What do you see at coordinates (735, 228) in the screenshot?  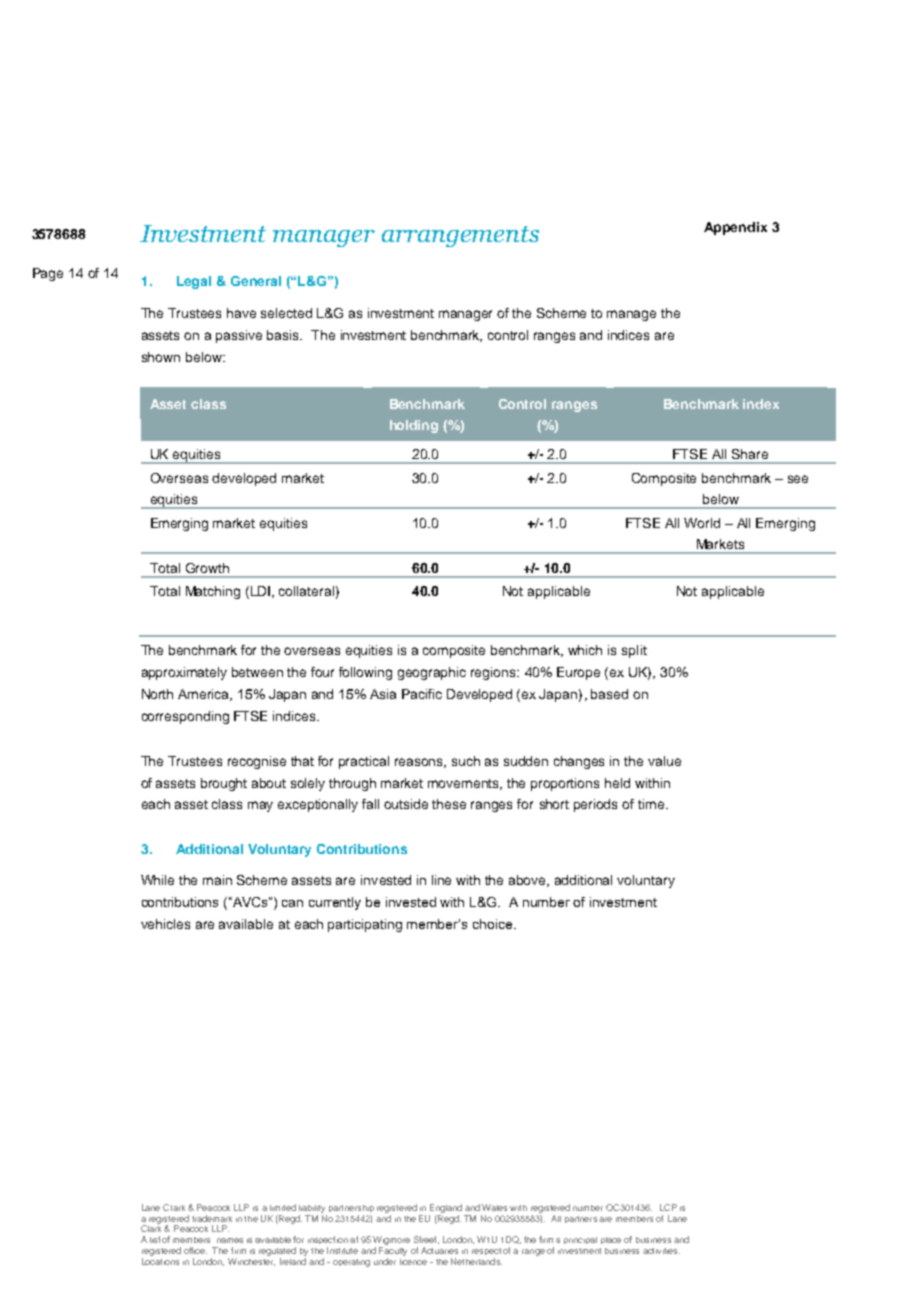 I see `Appendix` at bounding box center [735, 228].
